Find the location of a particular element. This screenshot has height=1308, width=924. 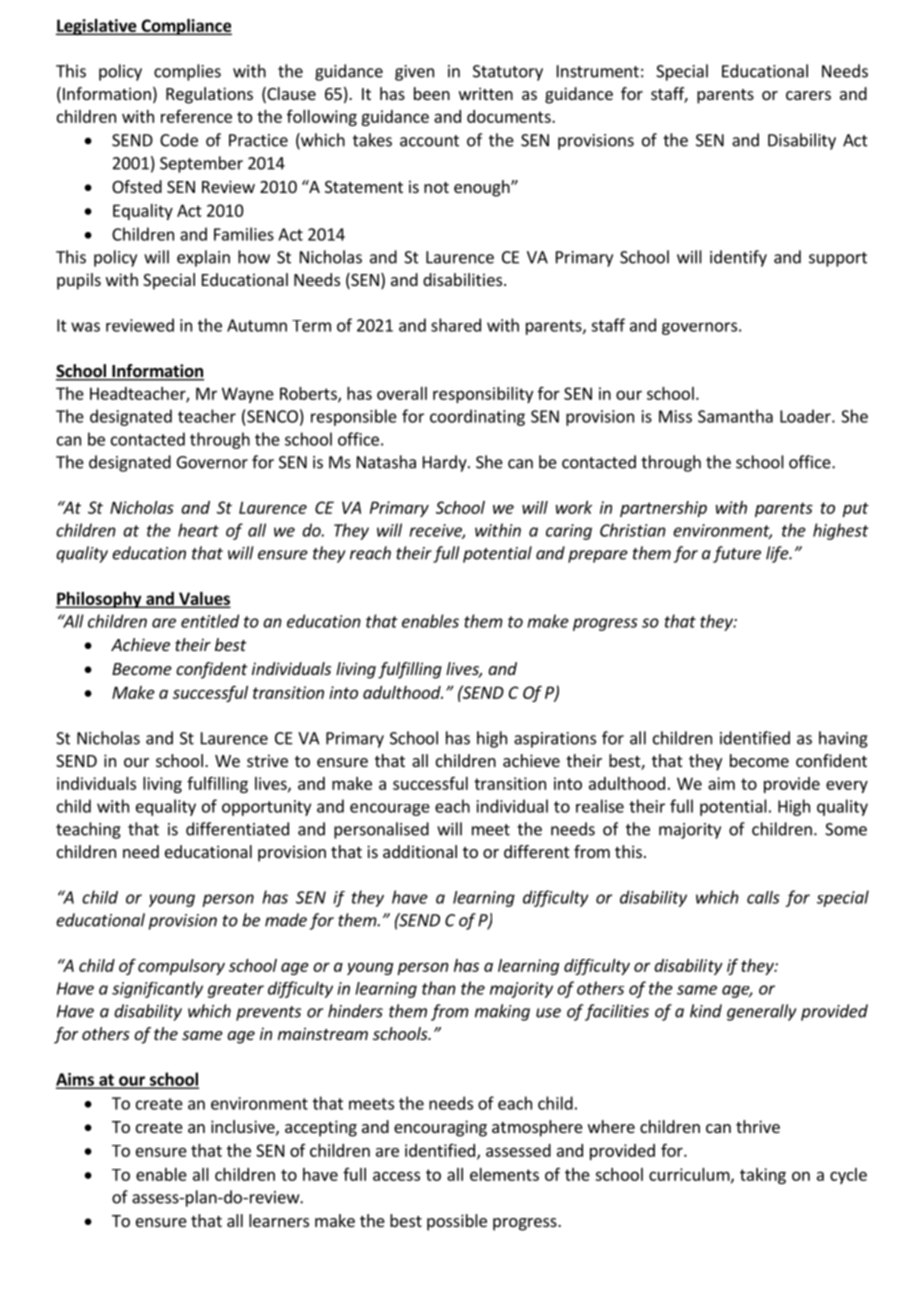

life is located at coordinates (778, 554).
